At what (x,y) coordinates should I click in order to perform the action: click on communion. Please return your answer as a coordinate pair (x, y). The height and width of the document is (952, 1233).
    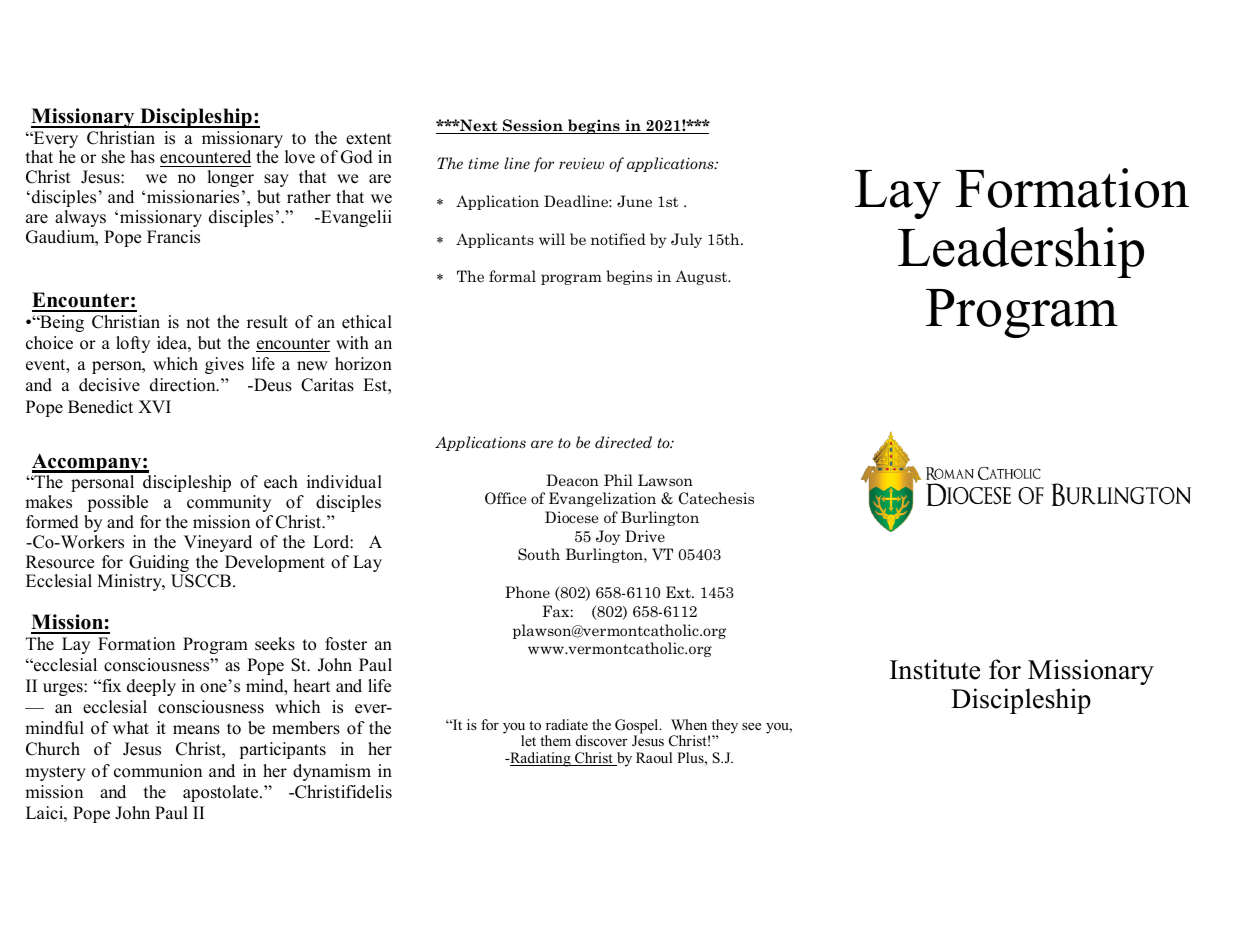
    Looking at the image, I should click on (158, 771).
